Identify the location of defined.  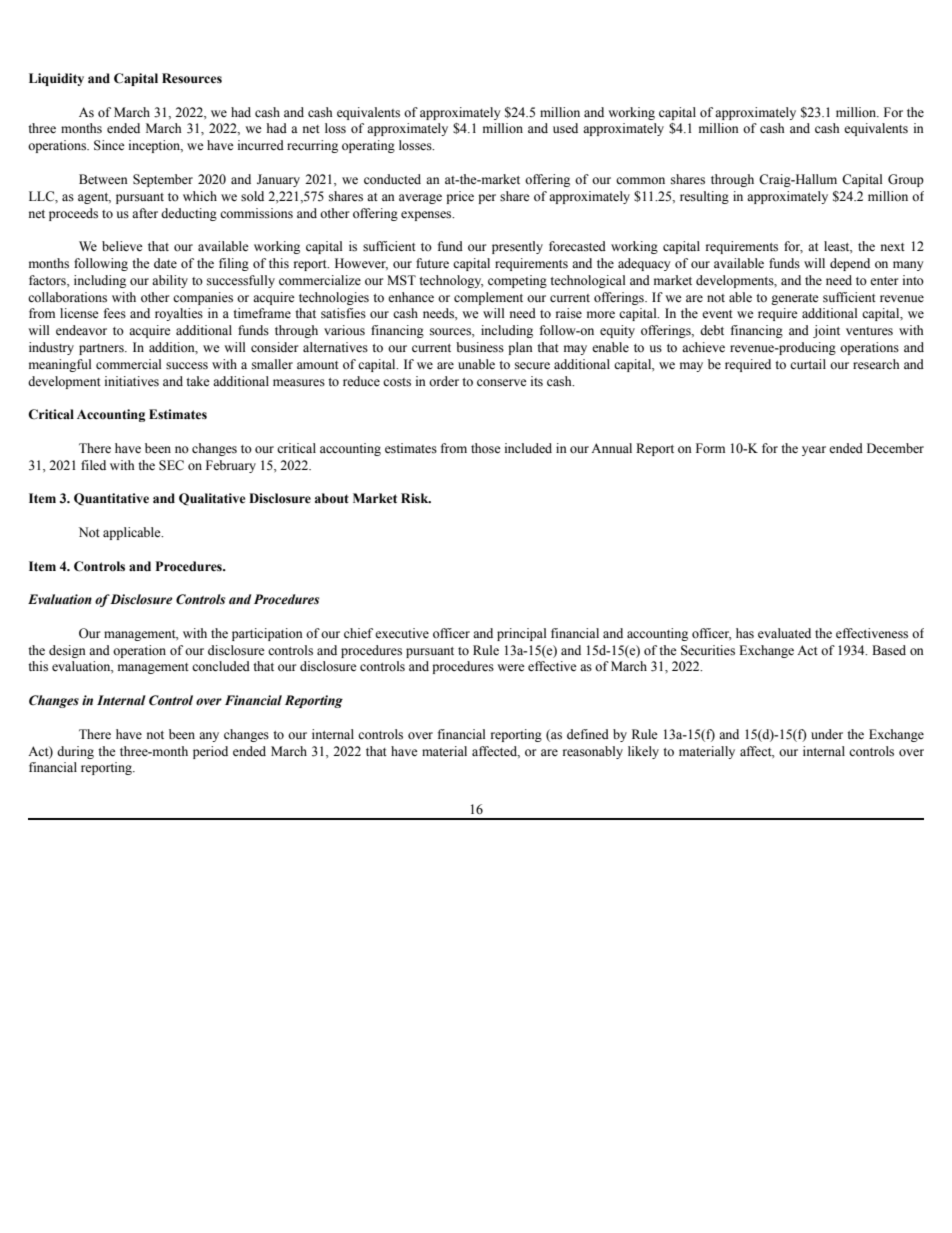
(588, 734).
